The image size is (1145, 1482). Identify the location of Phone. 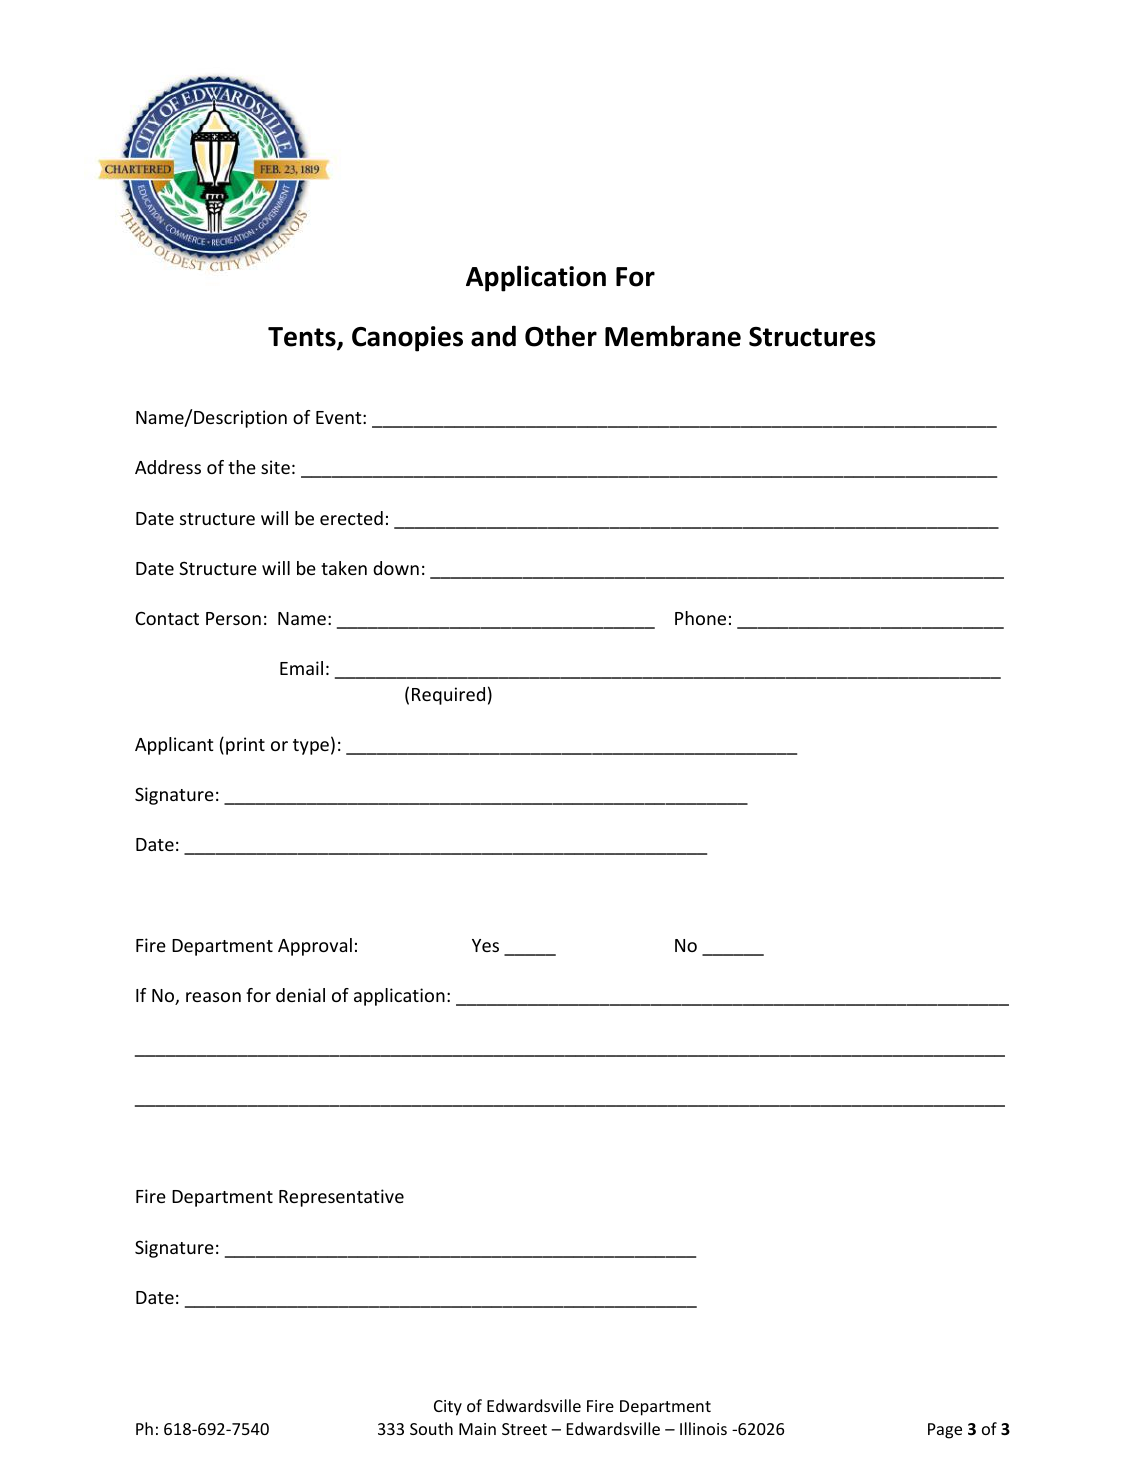
(700, 618).
